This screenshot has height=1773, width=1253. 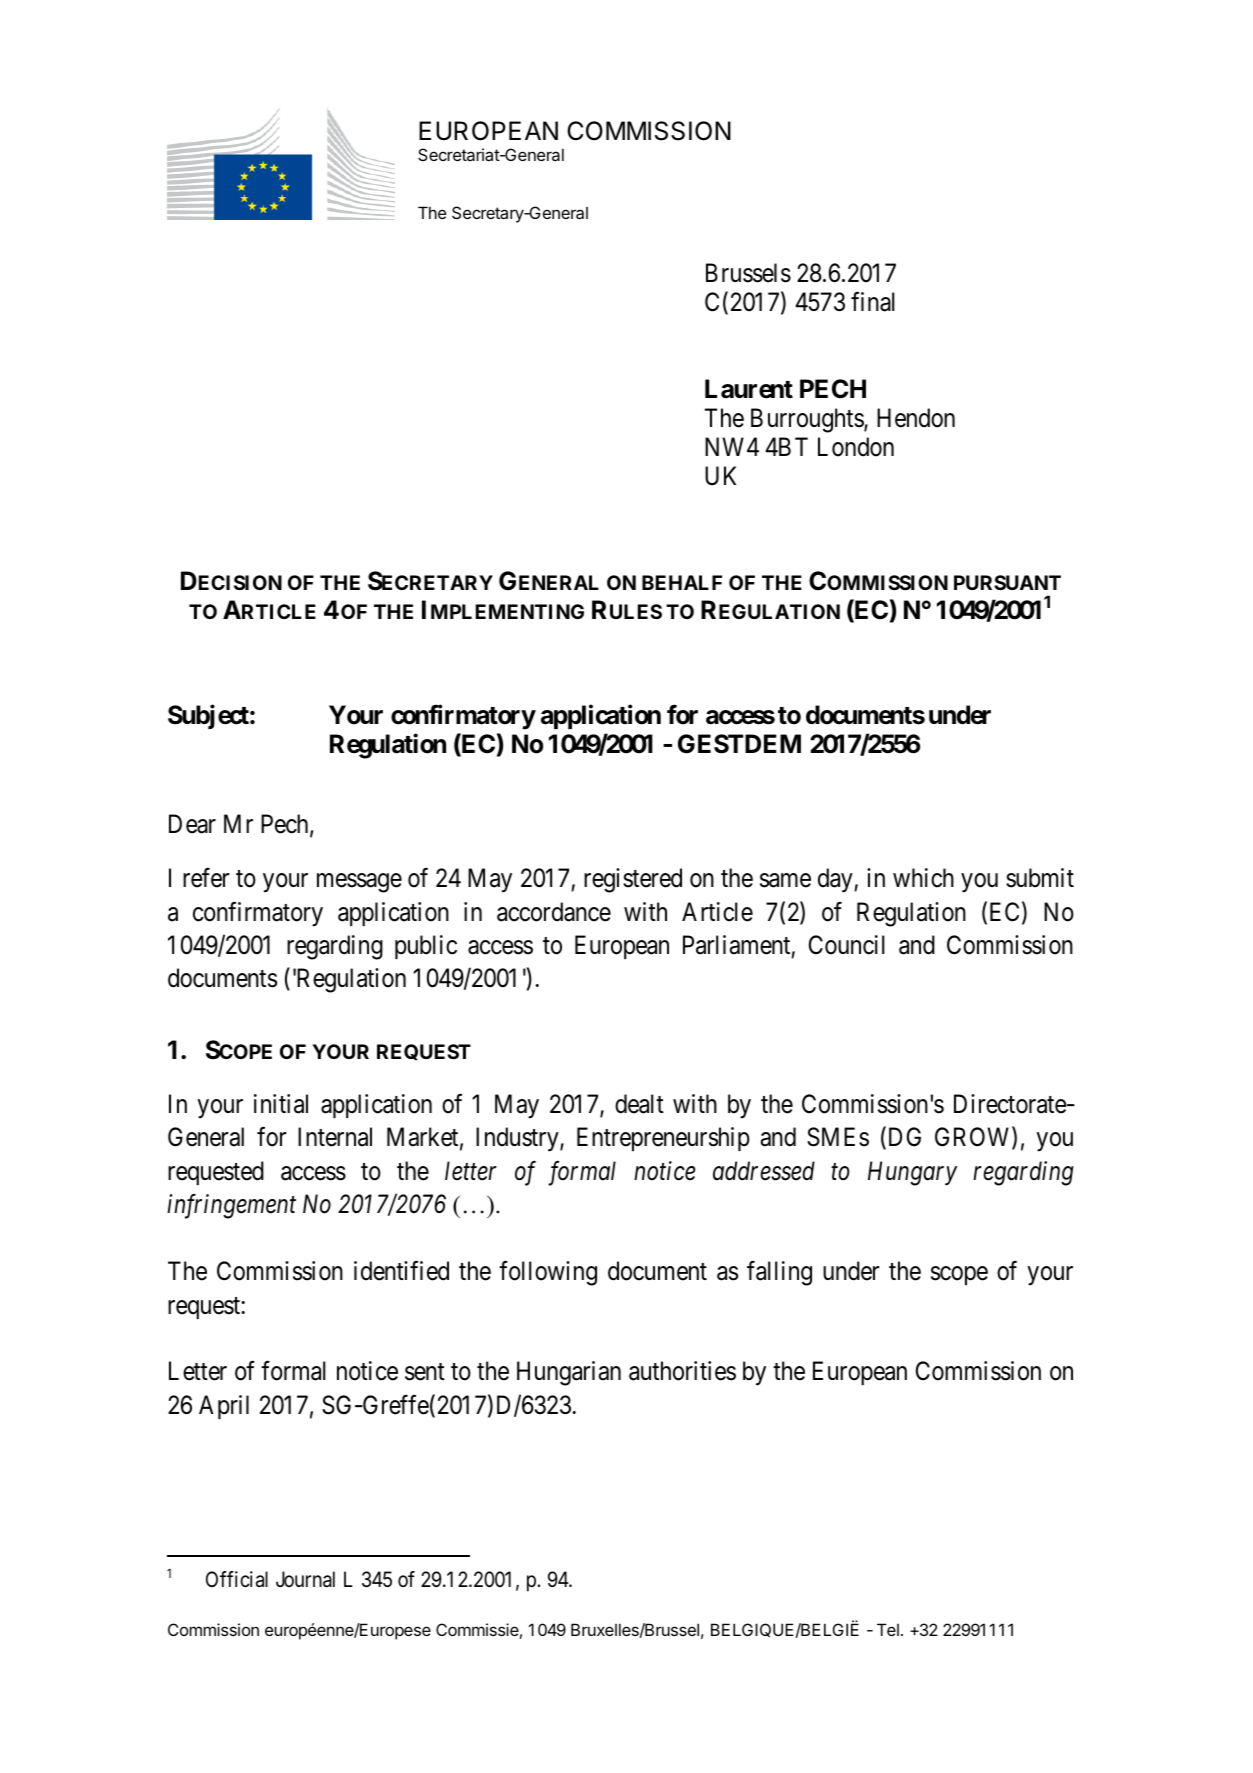 What do you see at coordinates (209, 717) in the screenshot?
I see `Subject` at bounding box center [209, 717].
